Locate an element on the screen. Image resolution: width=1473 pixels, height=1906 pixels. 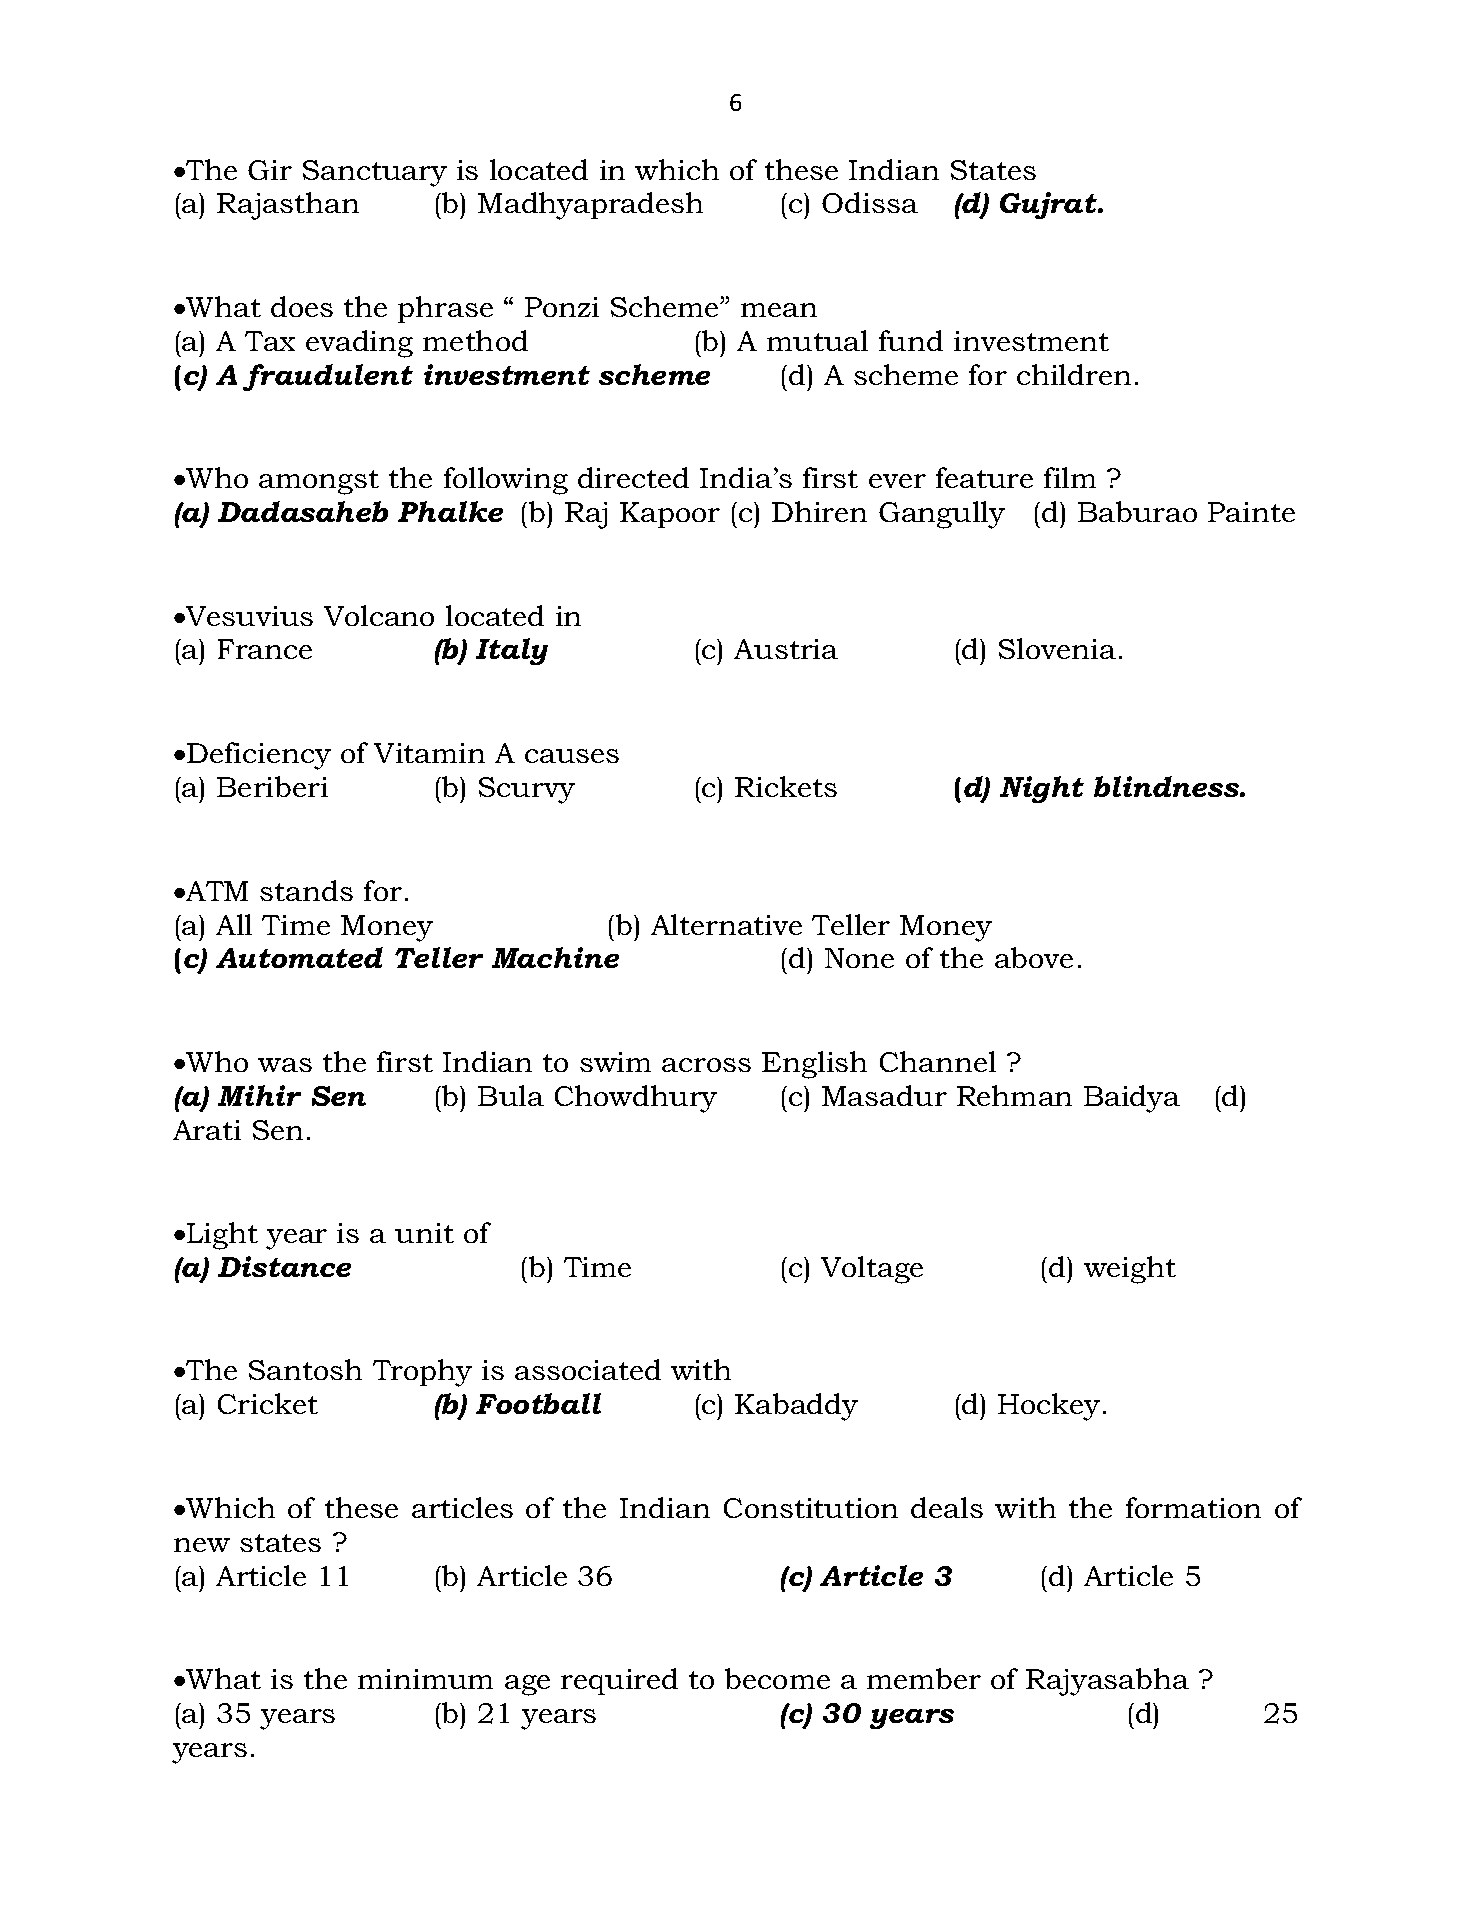
Automated is located at coordinates (299, 957).
